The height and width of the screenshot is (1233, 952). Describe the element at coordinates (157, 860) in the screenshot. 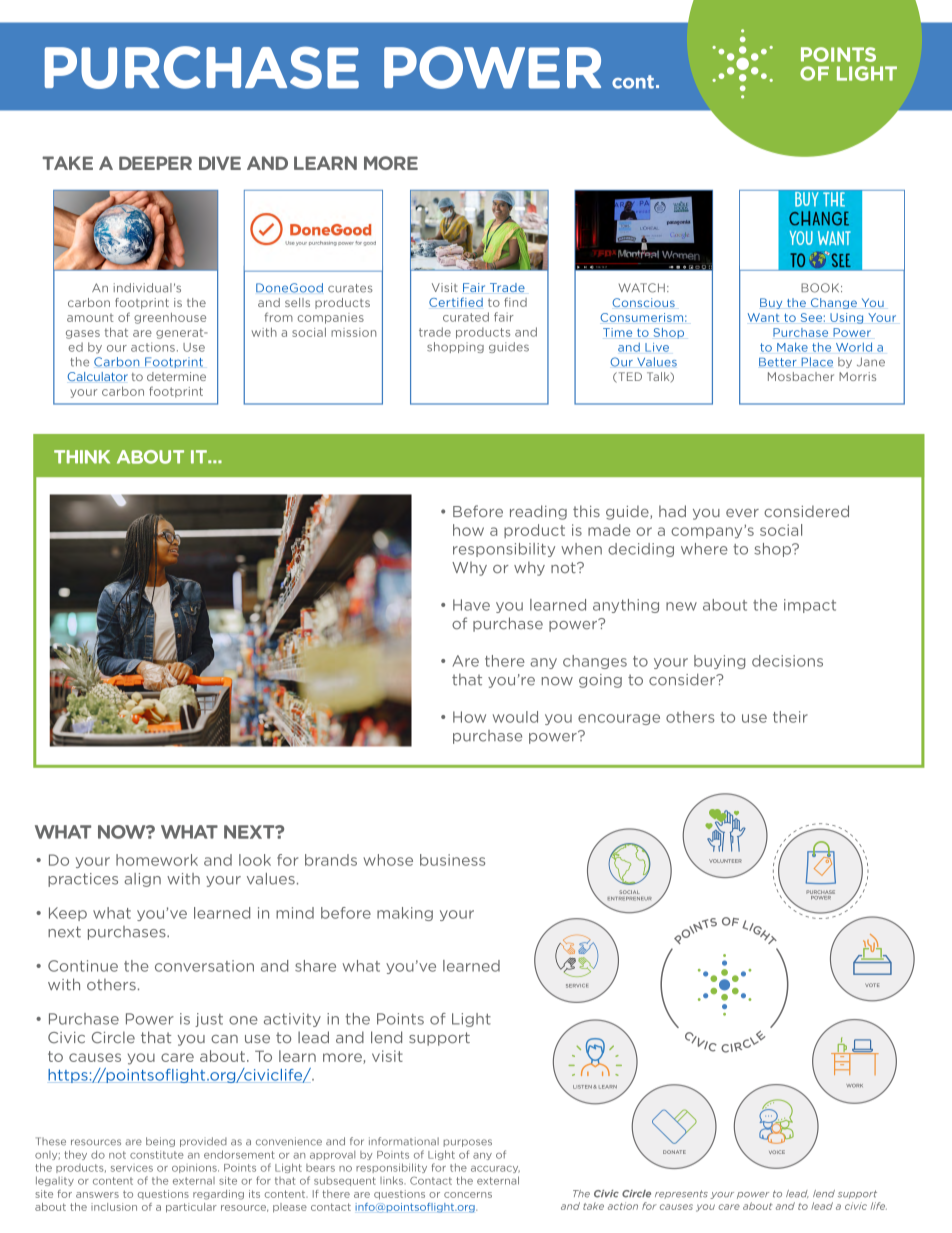

I see `homework` at that location.
